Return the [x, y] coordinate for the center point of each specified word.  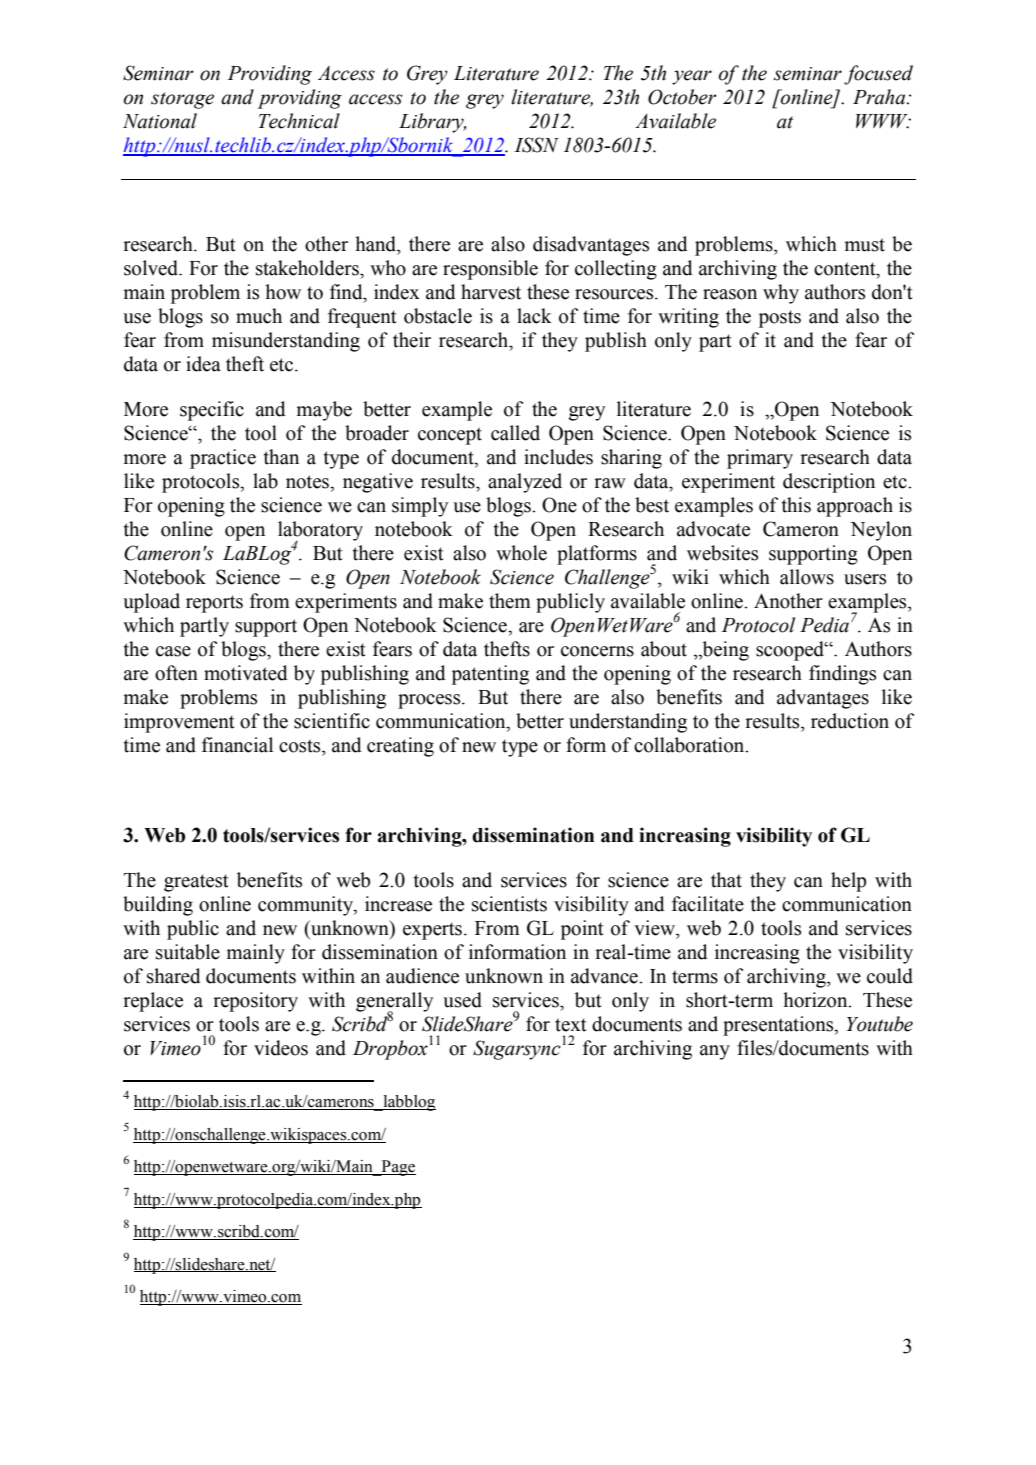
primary [760, 459]
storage [182, 100]
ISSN [536, 145]
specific [212, 411]
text [571, 1025]
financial [237, 745]
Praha [880, 97]
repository [255, 1002]
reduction [850, 721]
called [515, 433]
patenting [490, 675]
